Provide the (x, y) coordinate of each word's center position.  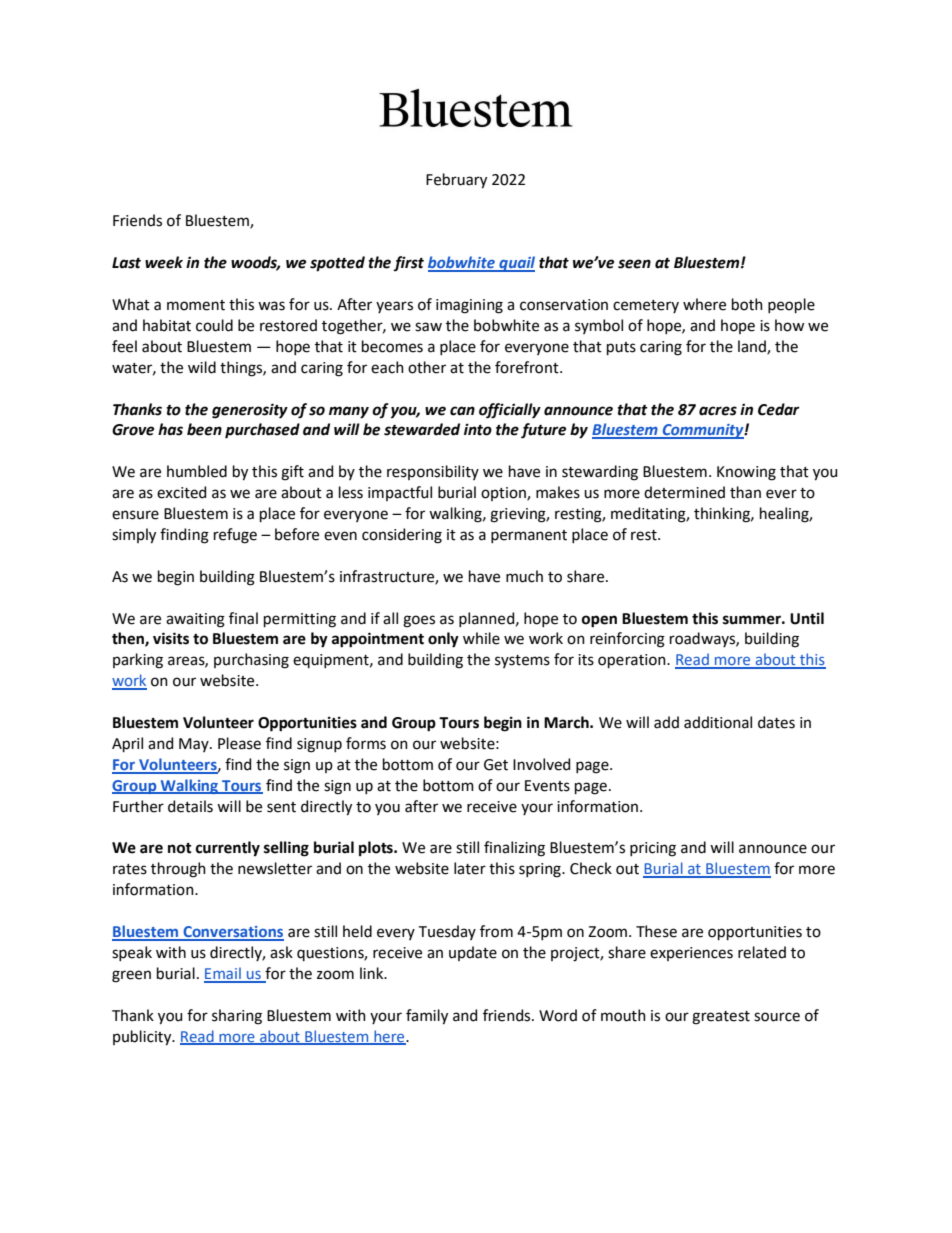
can (462, 411)
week (164, 262)
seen (634, 264)
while (481, 638)
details (190, 806)
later (470, 868)
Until (807, 618)
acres (718, 411)
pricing (653, 849)
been (204, 429)
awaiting (195, 620)
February (456, 181)
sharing (237, 1017)
